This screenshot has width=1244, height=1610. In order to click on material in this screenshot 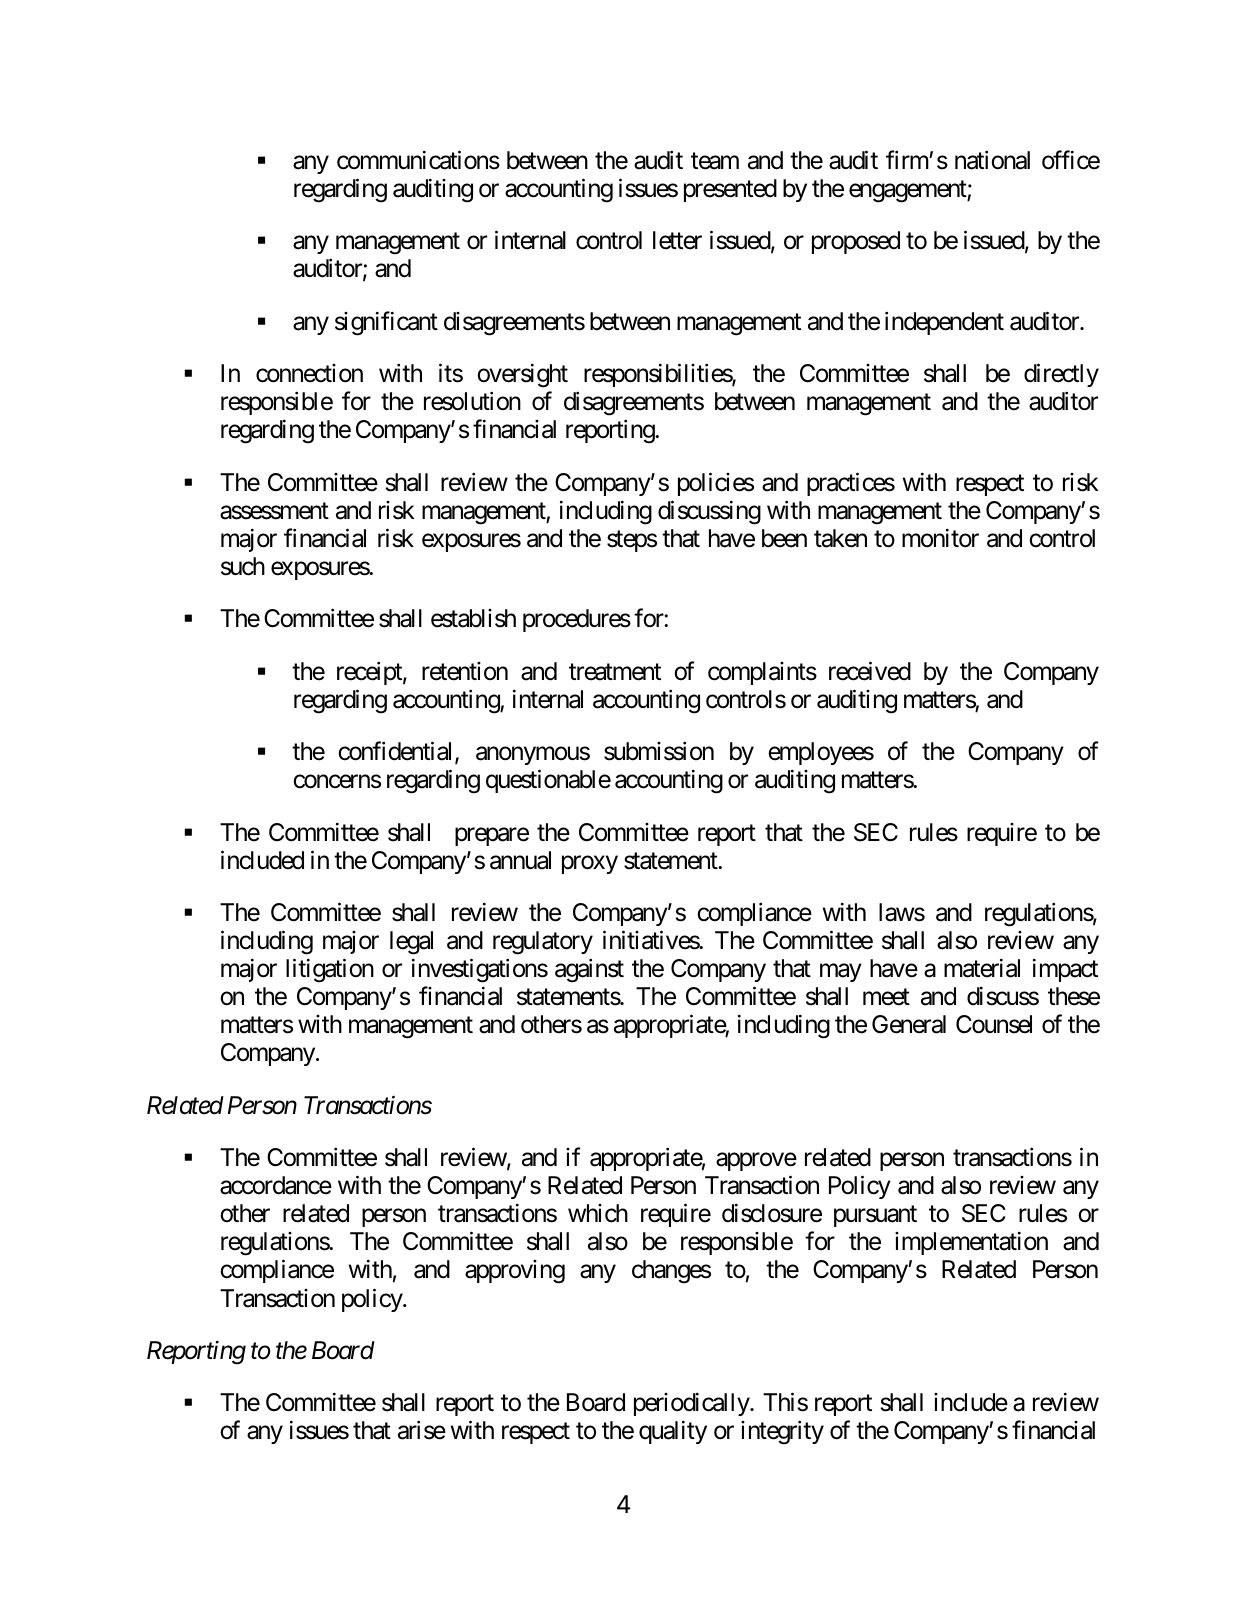, I will do `click(982, 968)`.
